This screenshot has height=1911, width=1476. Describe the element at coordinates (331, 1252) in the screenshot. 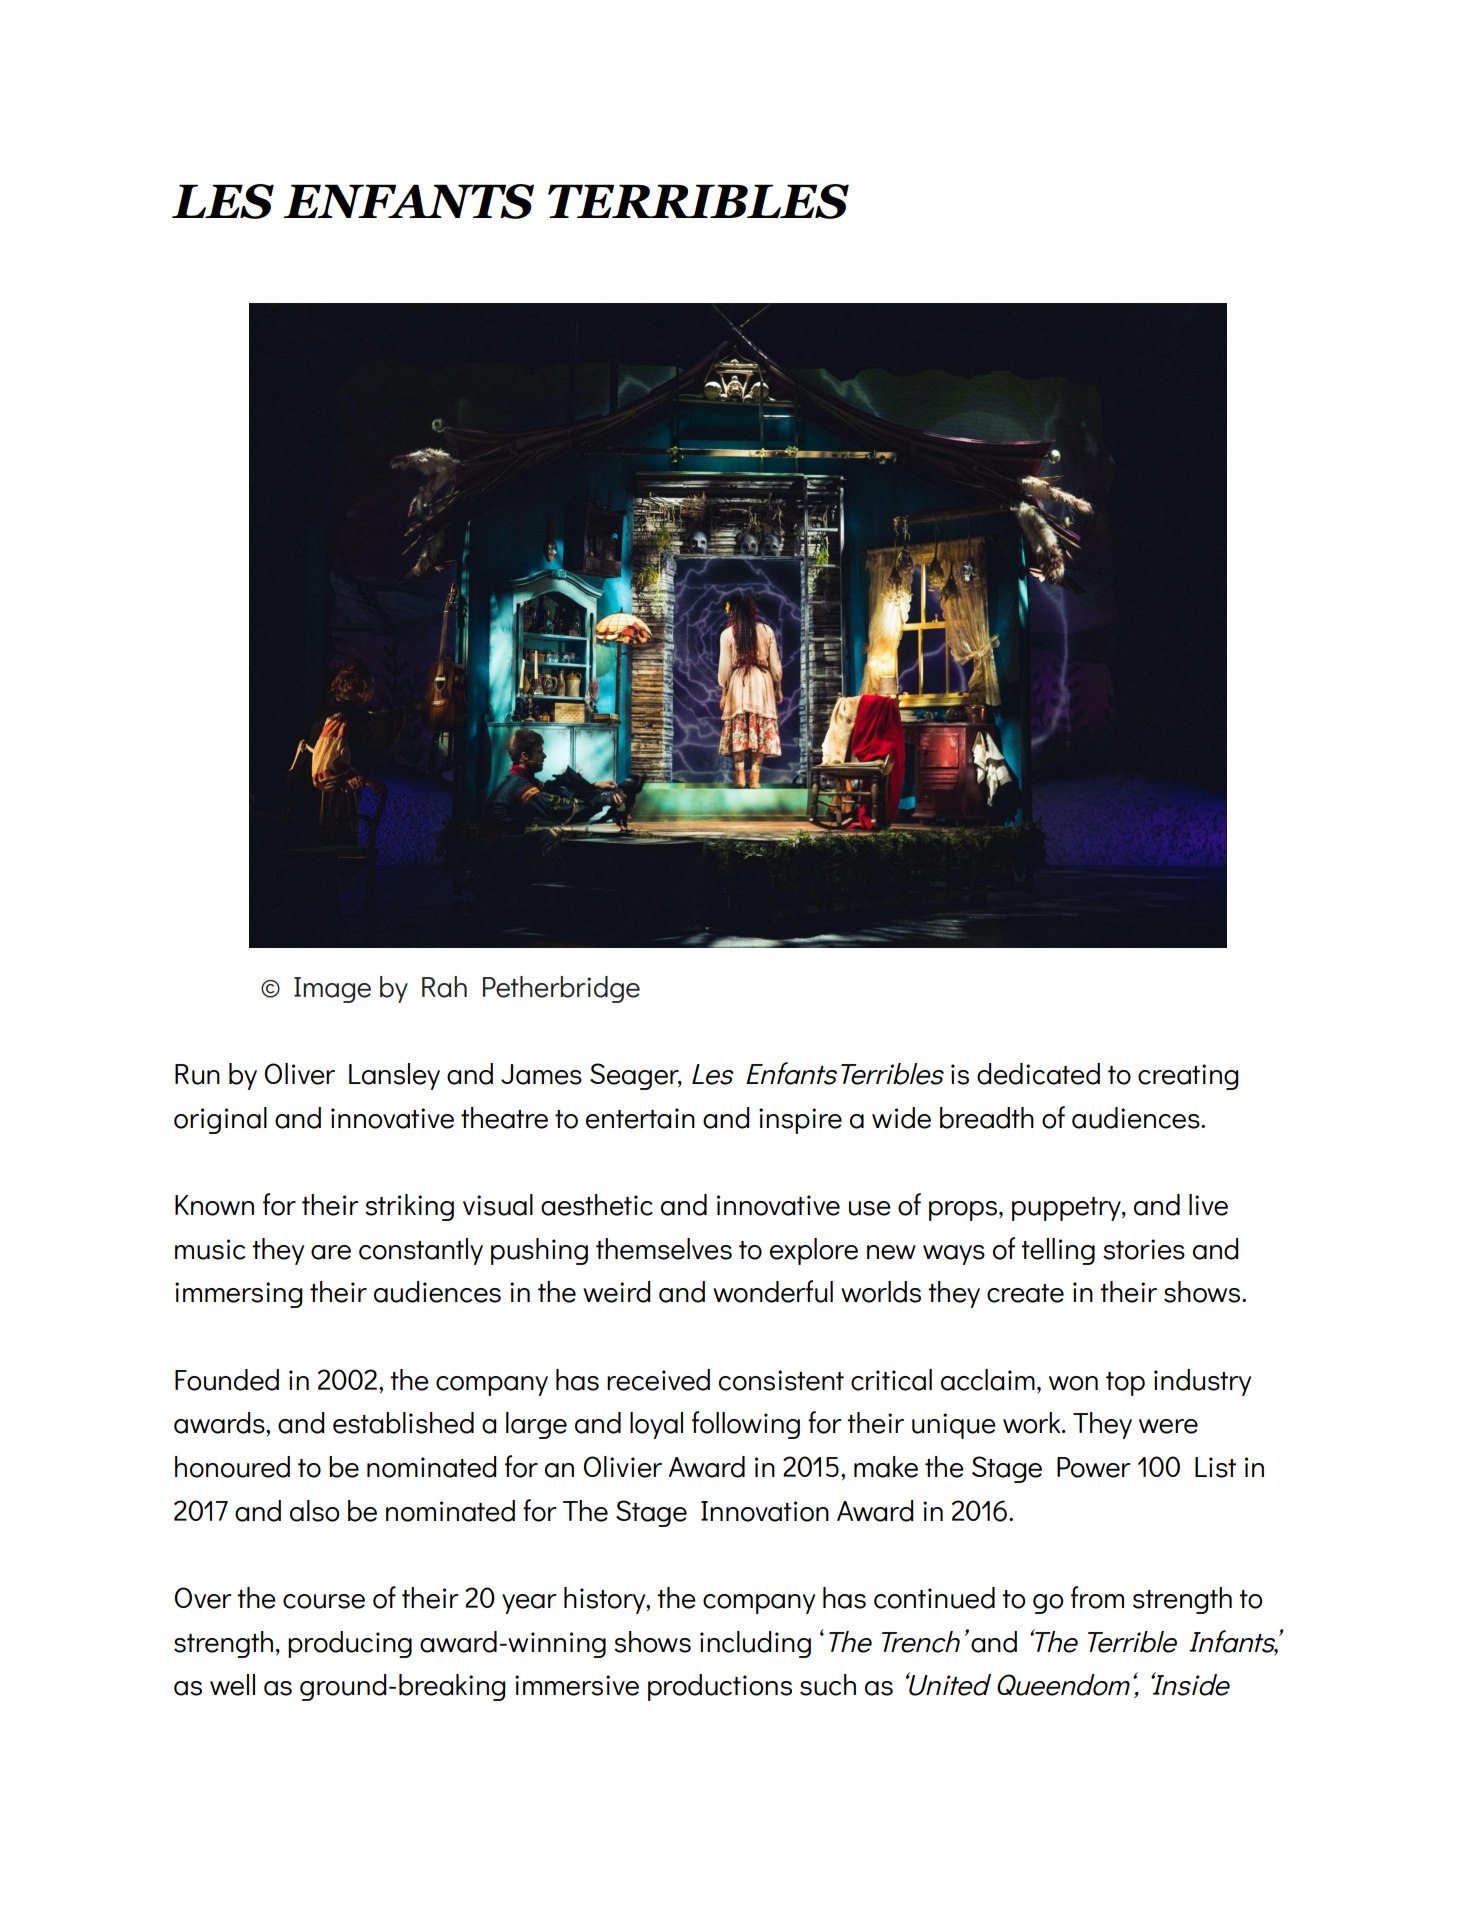

I see `are` at that location.
